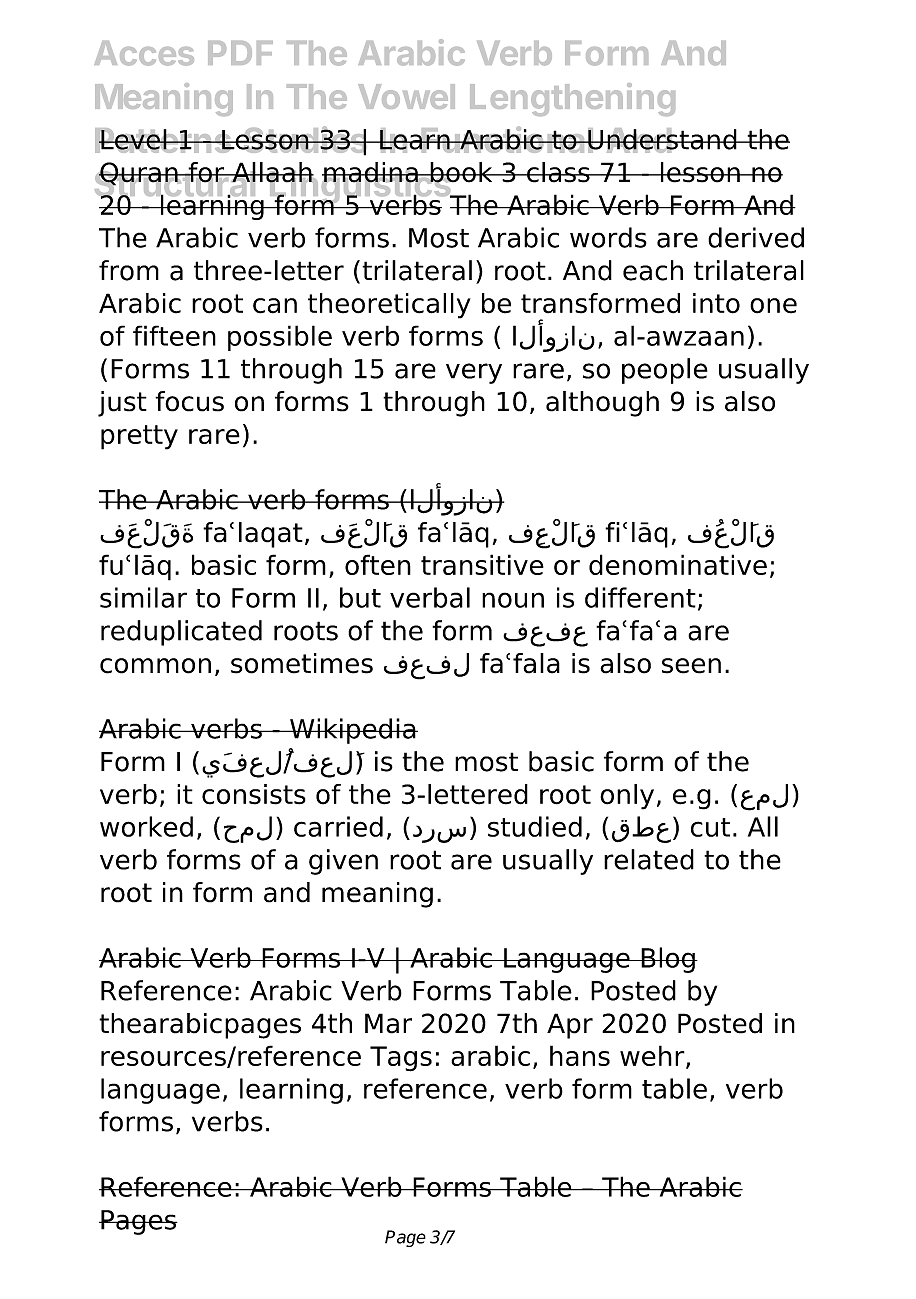 The width and height of the screenshot is (916, 1299). I want to click on common, so click(155, 666).
